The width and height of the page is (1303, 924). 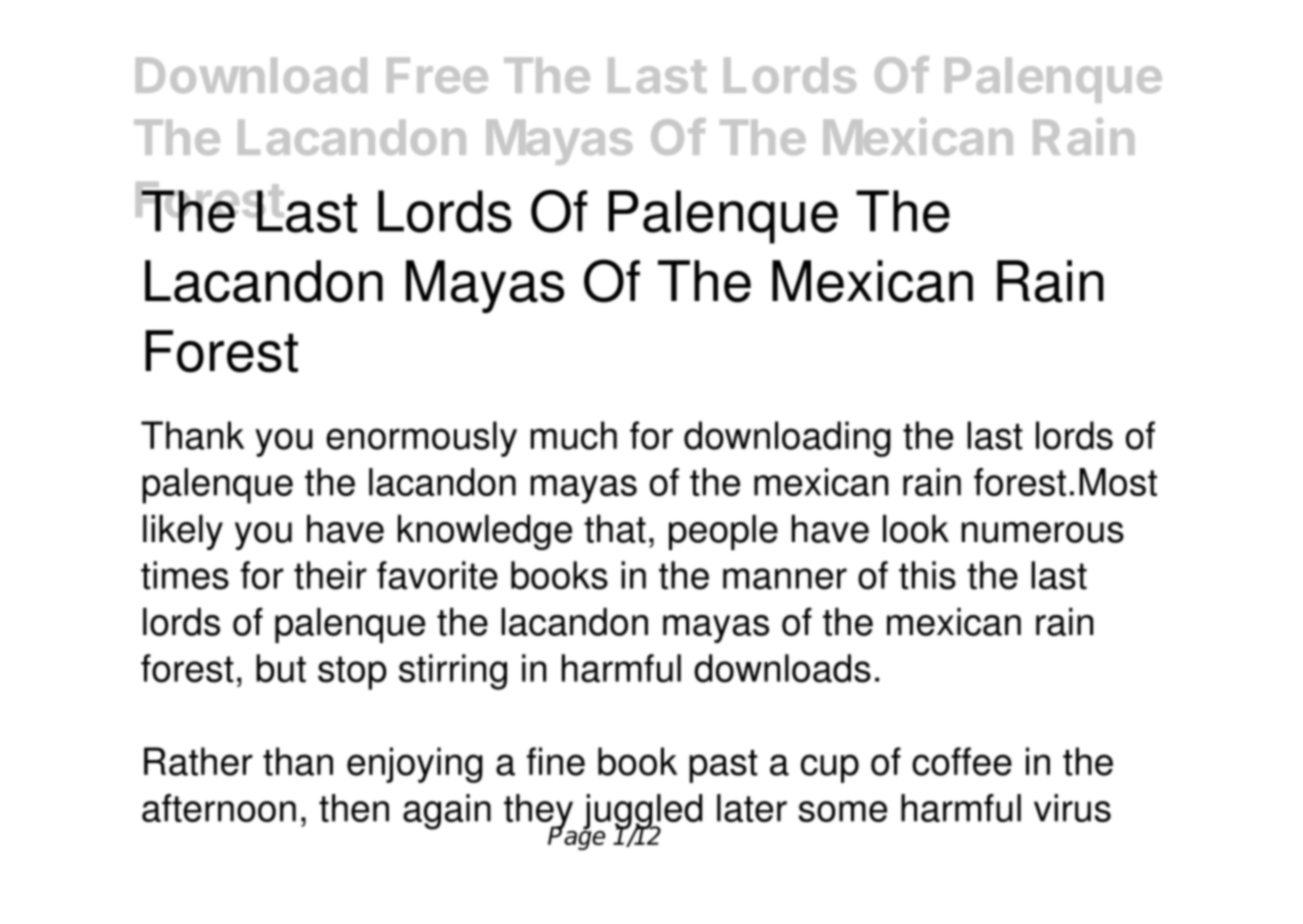 I want to click on manner, so click(x=785, y=579).
